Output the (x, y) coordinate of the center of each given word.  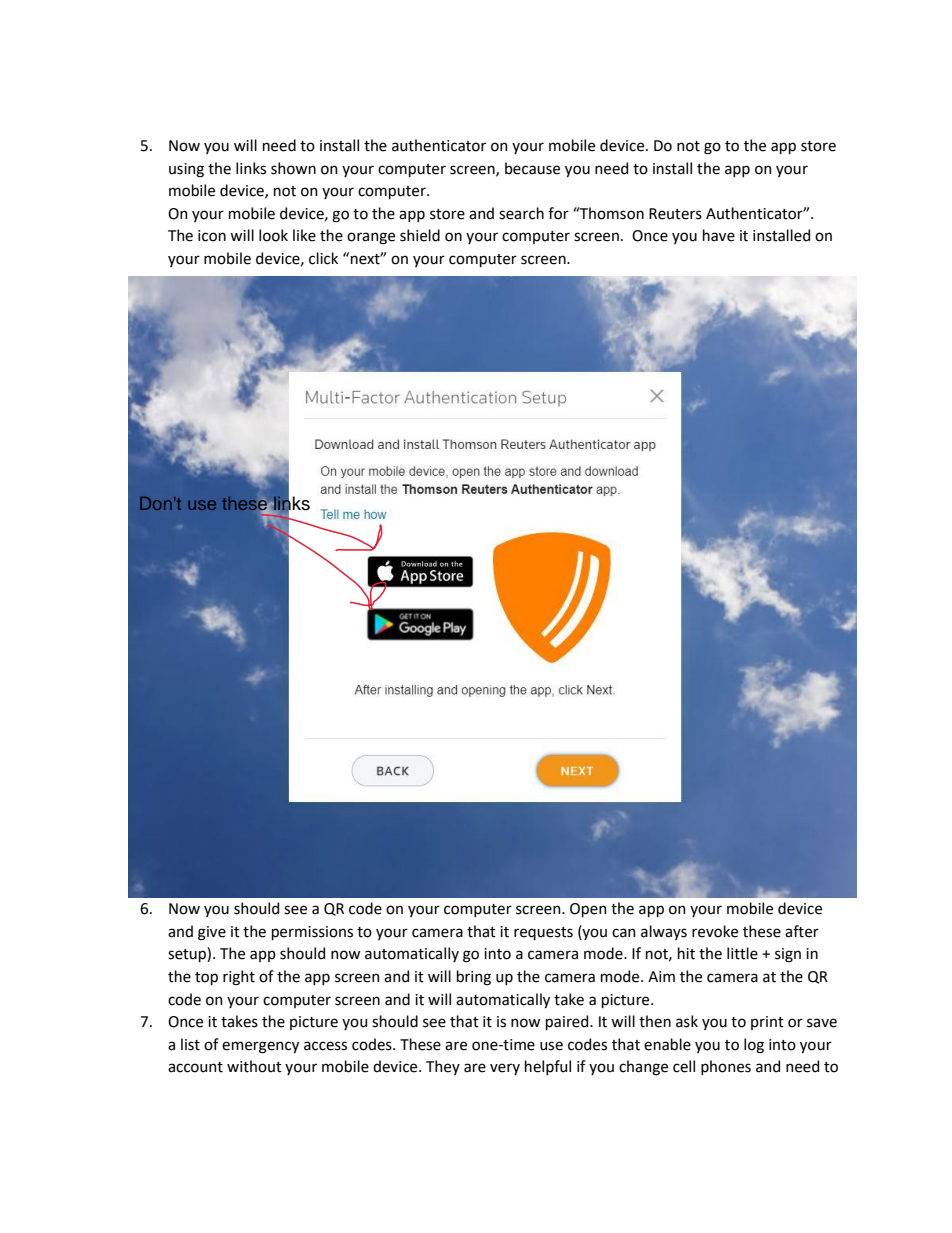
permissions (312, 933)
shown (293, 168)
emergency (260, 1047)
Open (588, 910)
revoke (715, 931)
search (521, 213)
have (719, 235)
